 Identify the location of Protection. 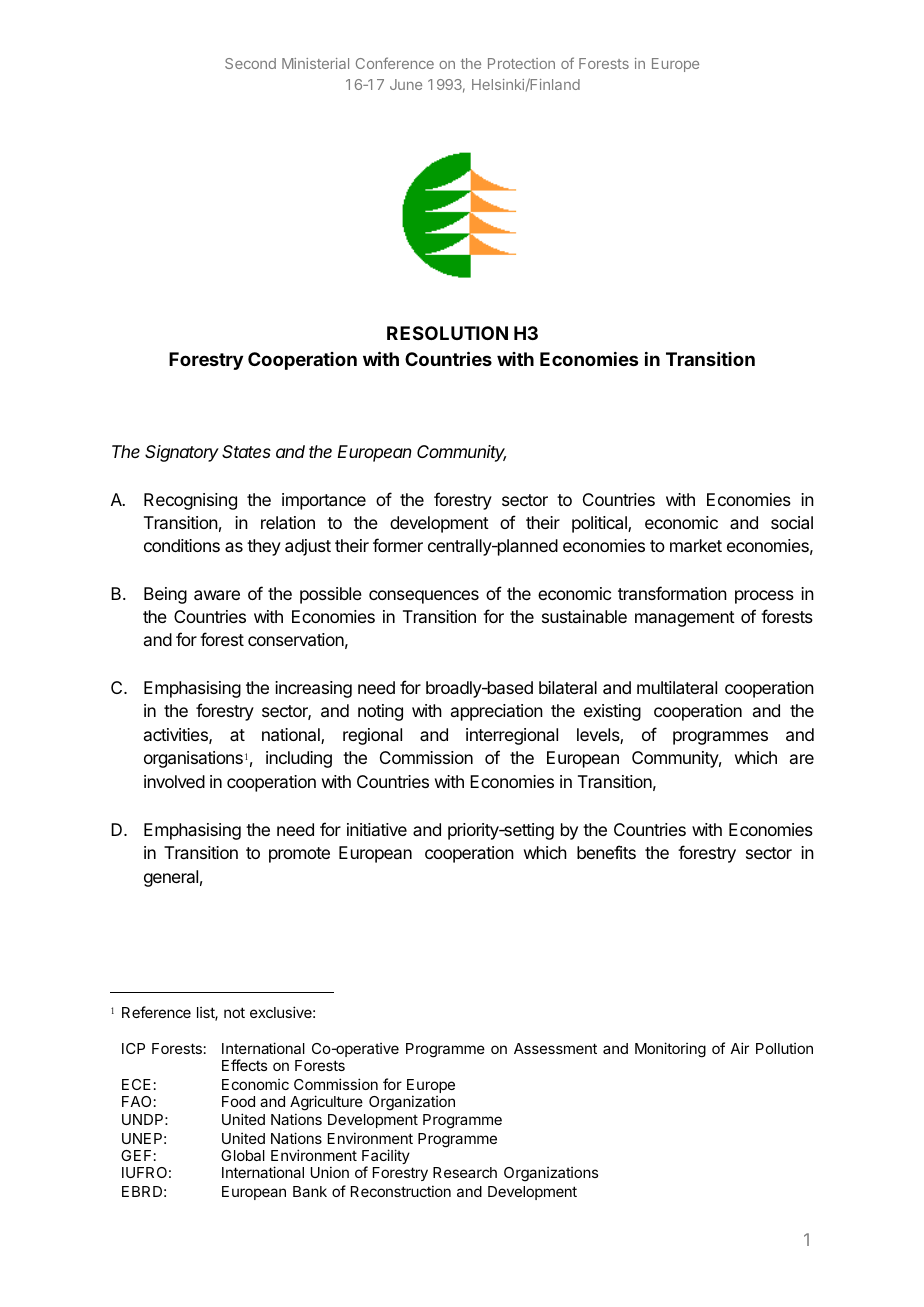
(521, 63).
